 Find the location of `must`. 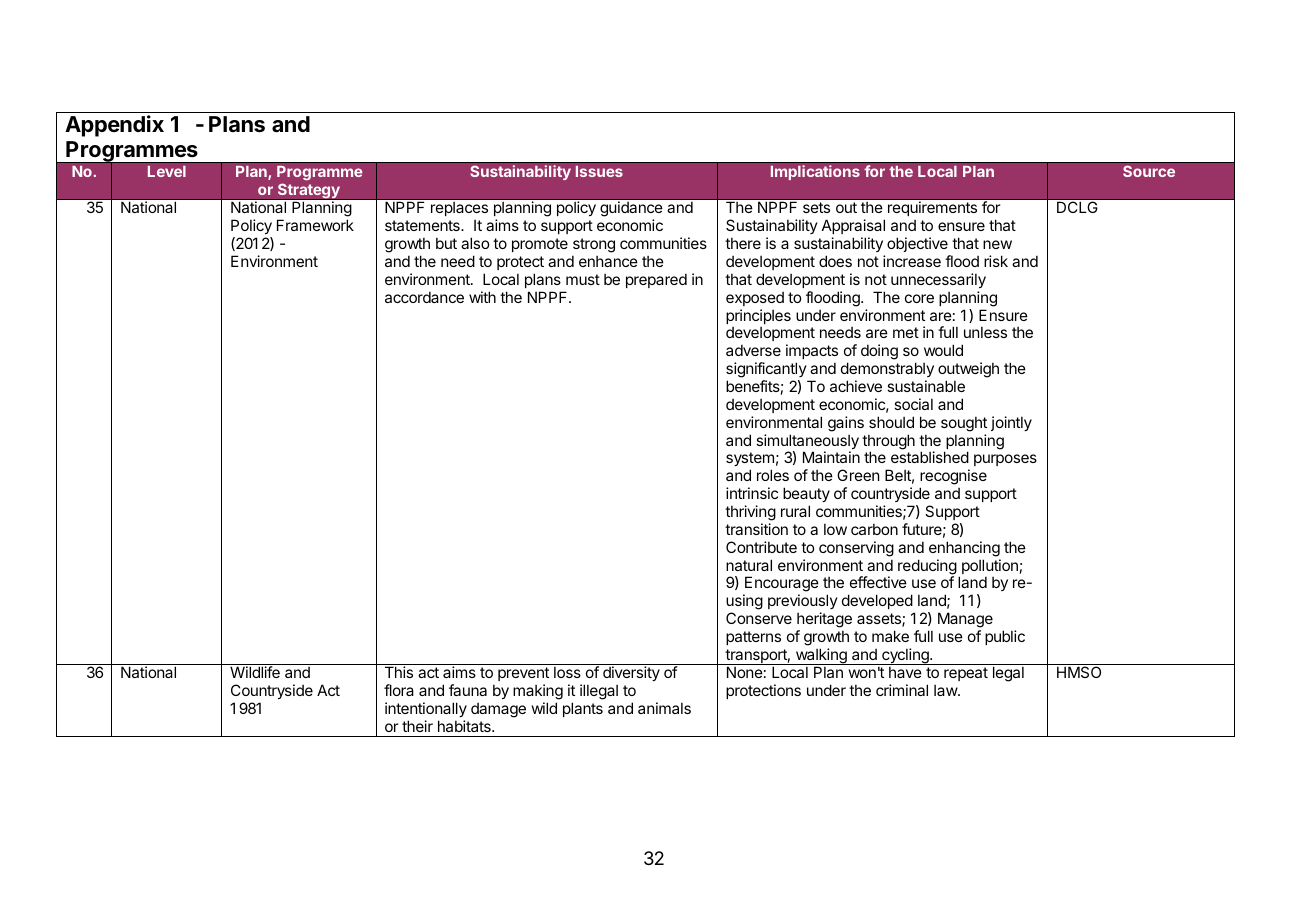

must is located at coordinates (583, 279).
